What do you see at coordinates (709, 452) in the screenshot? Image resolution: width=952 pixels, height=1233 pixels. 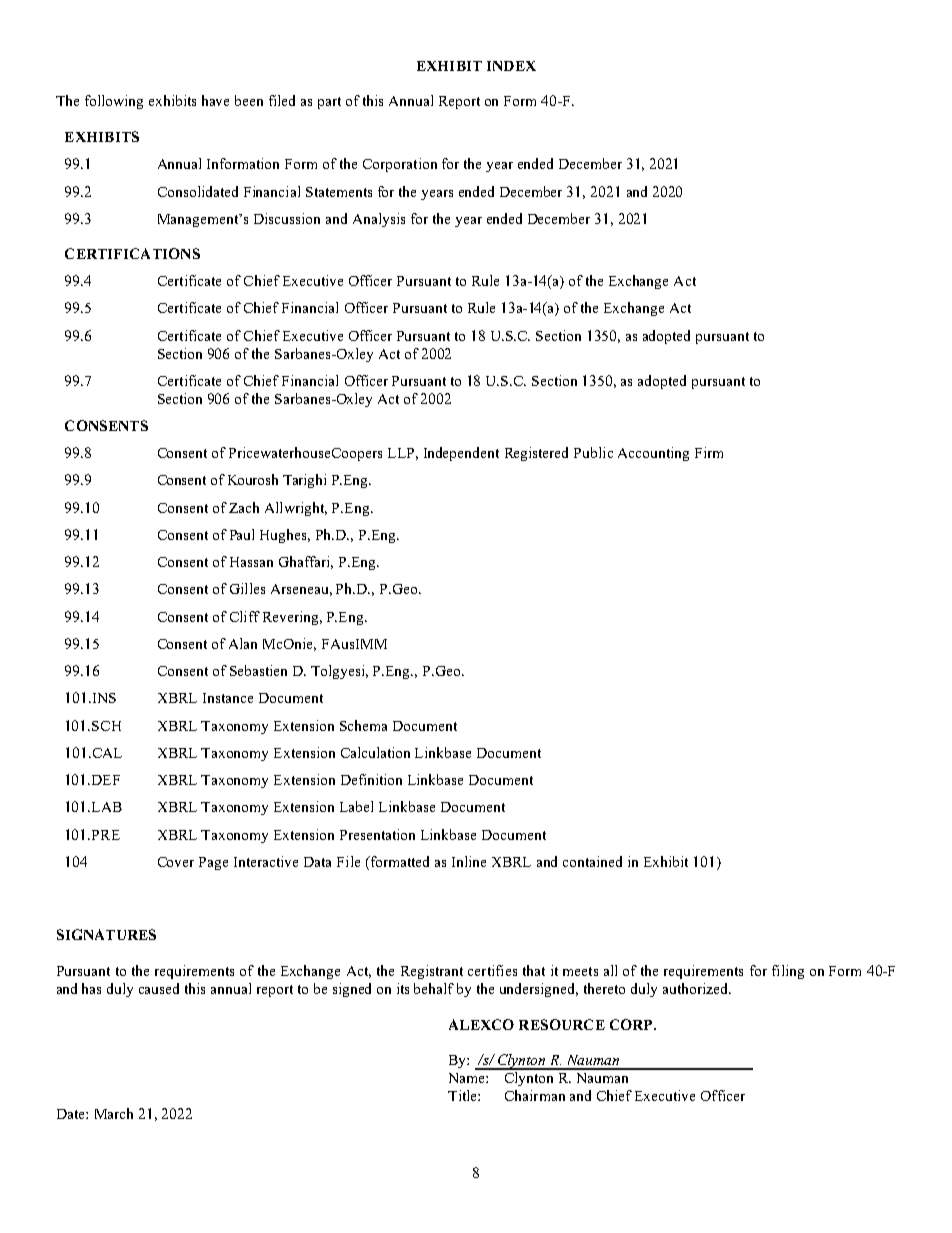 I see `Firm` at bounding box center [709, 452].
